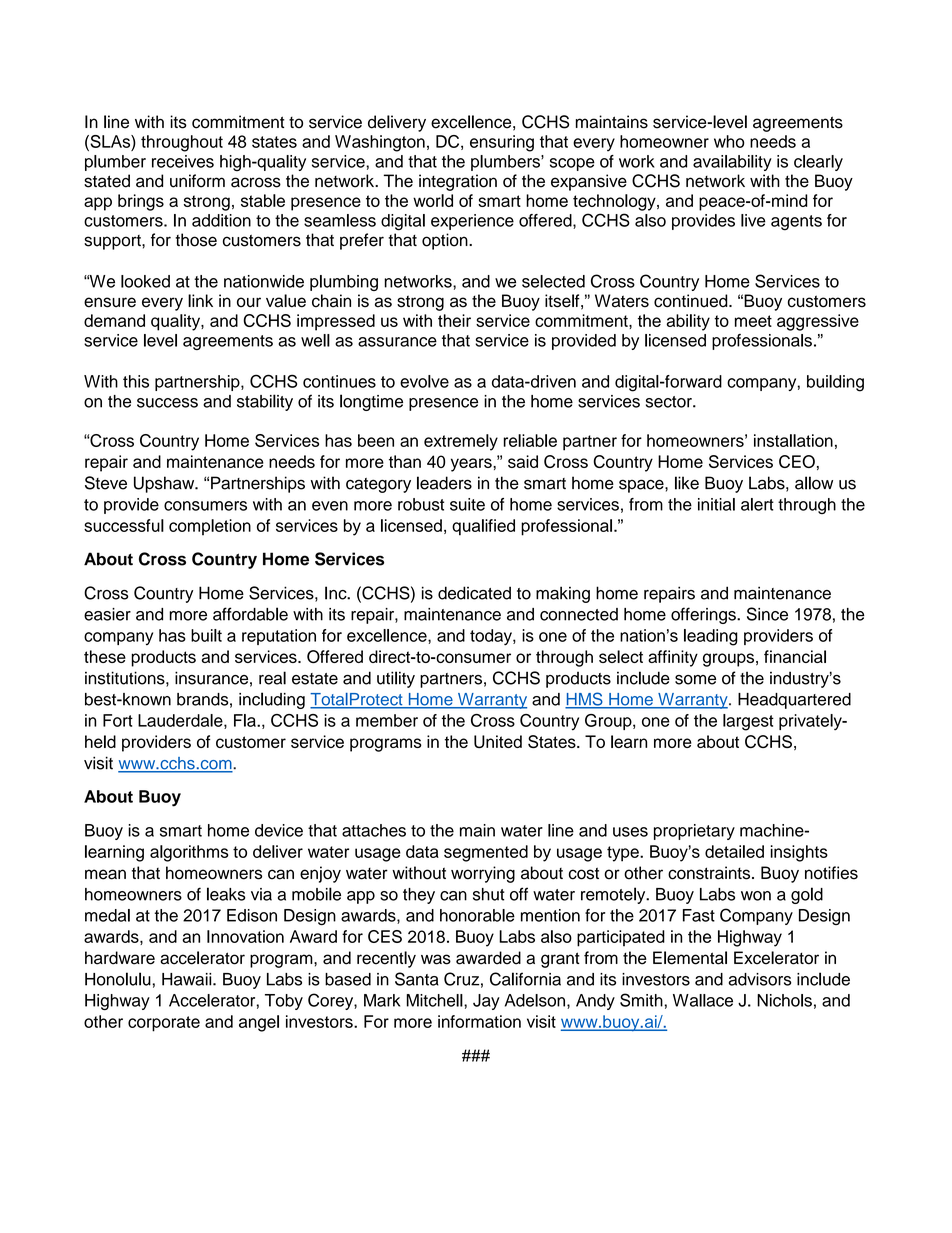 The width and height of the screenshot is (952, 1233). What do you see at coordinates (835, 383) in the screenshot?
I see `building` at bounding box center [835, 383].
